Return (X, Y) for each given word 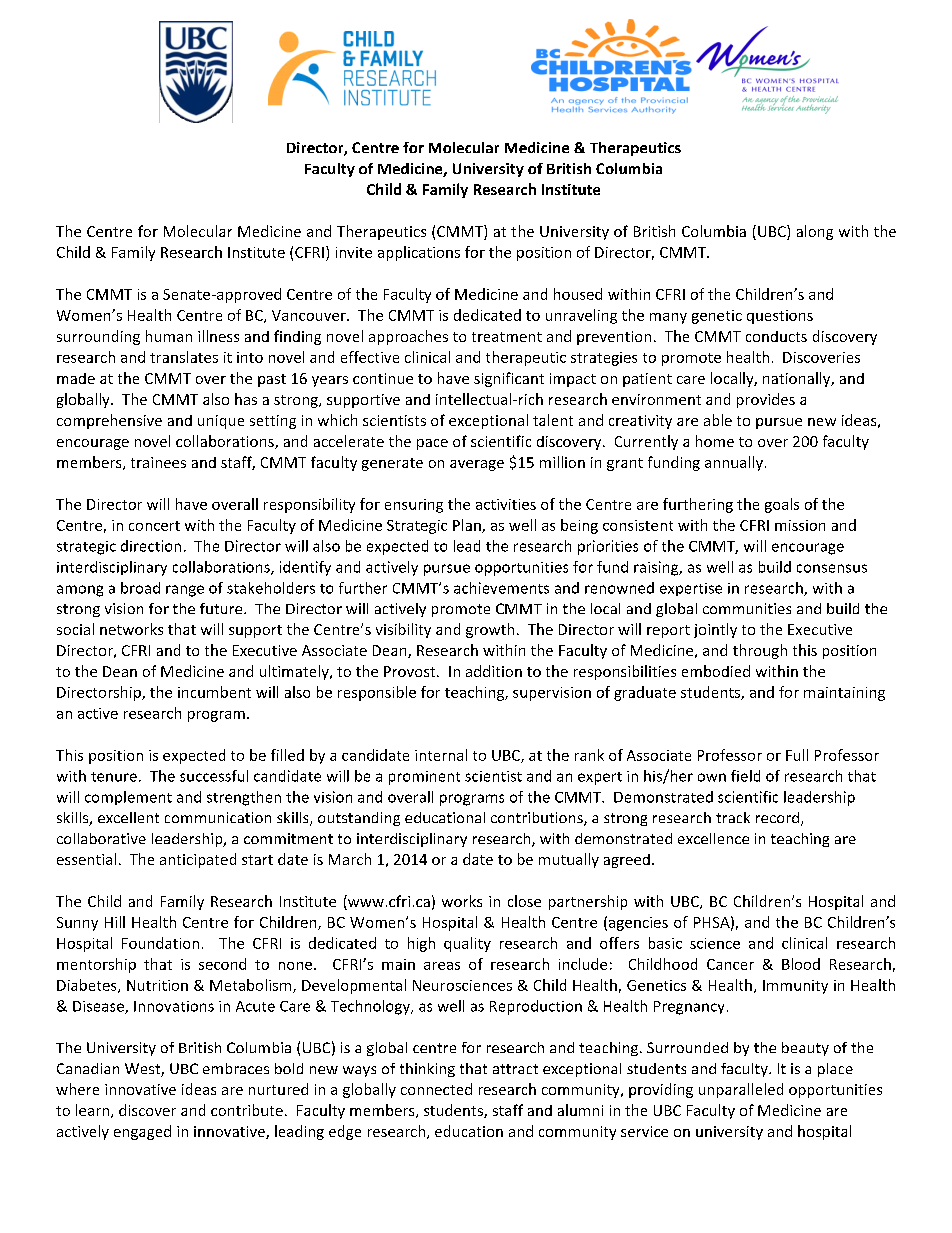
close (524, 901)
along (815, 232)
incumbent (214, 692)
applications (419, 253)
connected (436, 1089)
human (169, 336)
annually (734, 463)
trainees (158, 462)
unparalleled (741, 1090)
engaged (142, 1132)
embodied (716, 671)
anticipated (198, 860)
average (477, 465)
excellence (713, 838)
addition (494, 671)
